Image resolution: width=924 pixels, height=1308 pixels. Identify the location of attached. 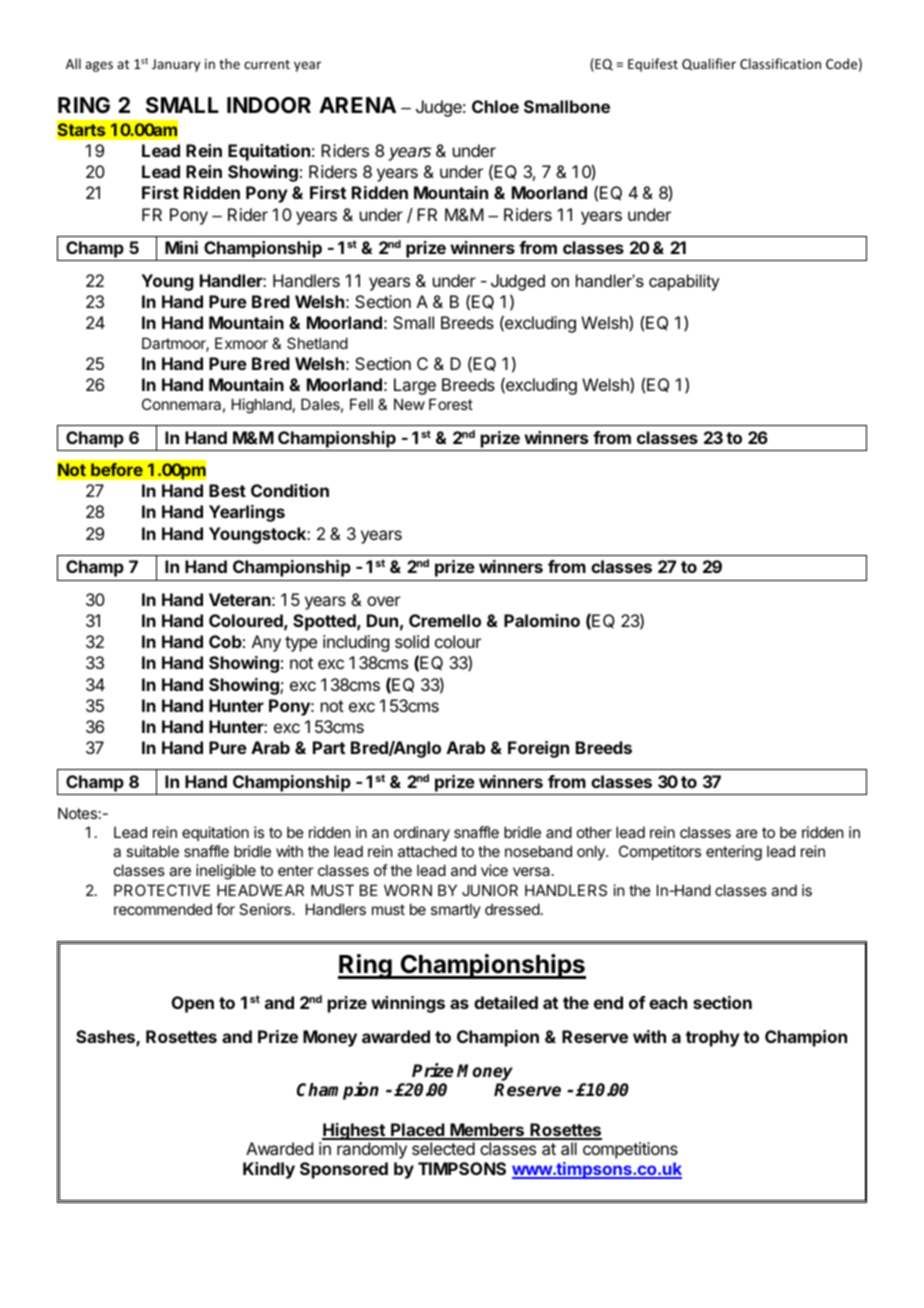
(427, 851).
